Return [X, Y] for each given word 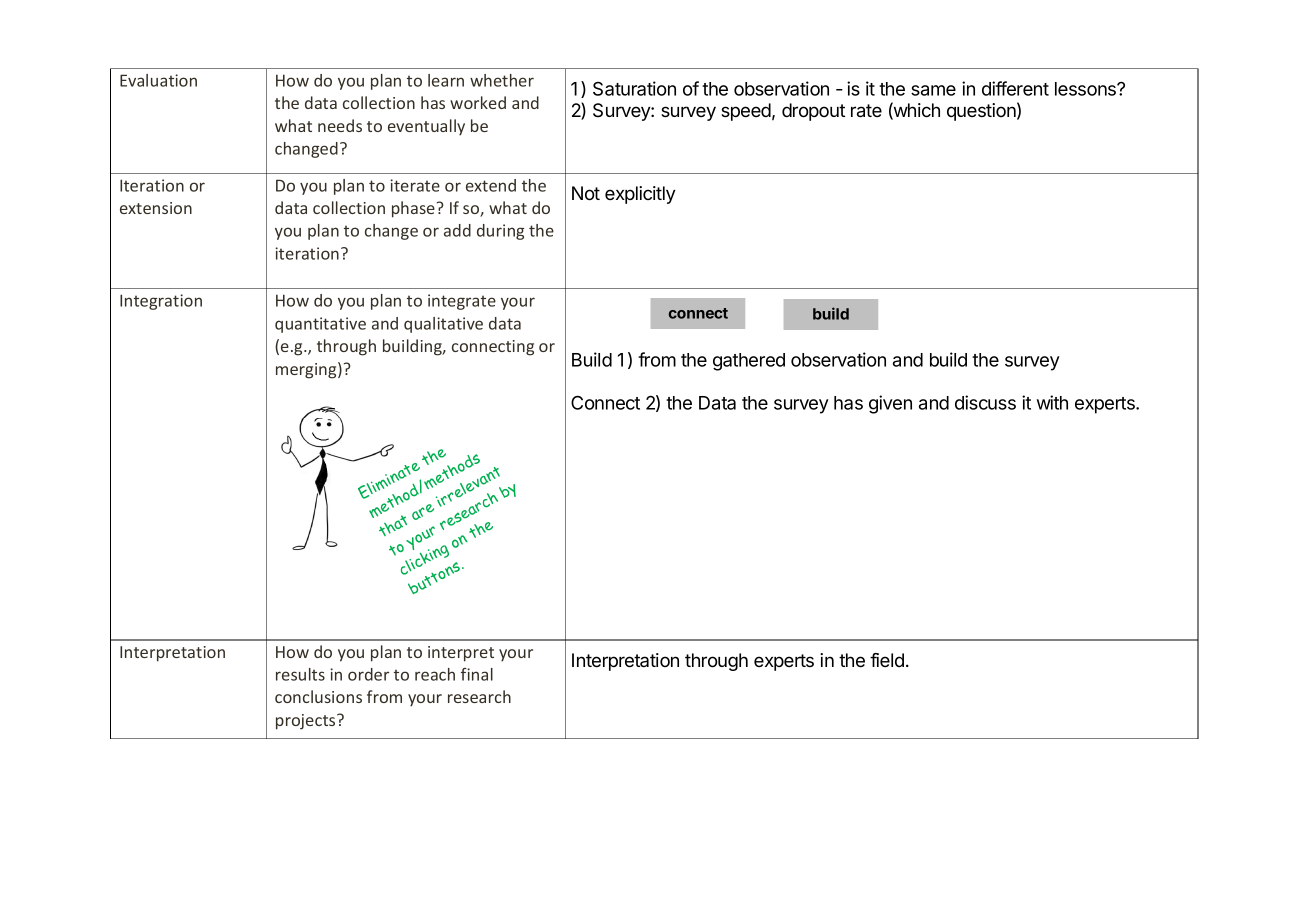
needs [340, 125]
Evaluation [158, 80]
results [300, 674]
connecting [493, 348]
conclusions [318, 696]
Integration [161, 302]
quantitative [320, 325]
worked [478, 102]
